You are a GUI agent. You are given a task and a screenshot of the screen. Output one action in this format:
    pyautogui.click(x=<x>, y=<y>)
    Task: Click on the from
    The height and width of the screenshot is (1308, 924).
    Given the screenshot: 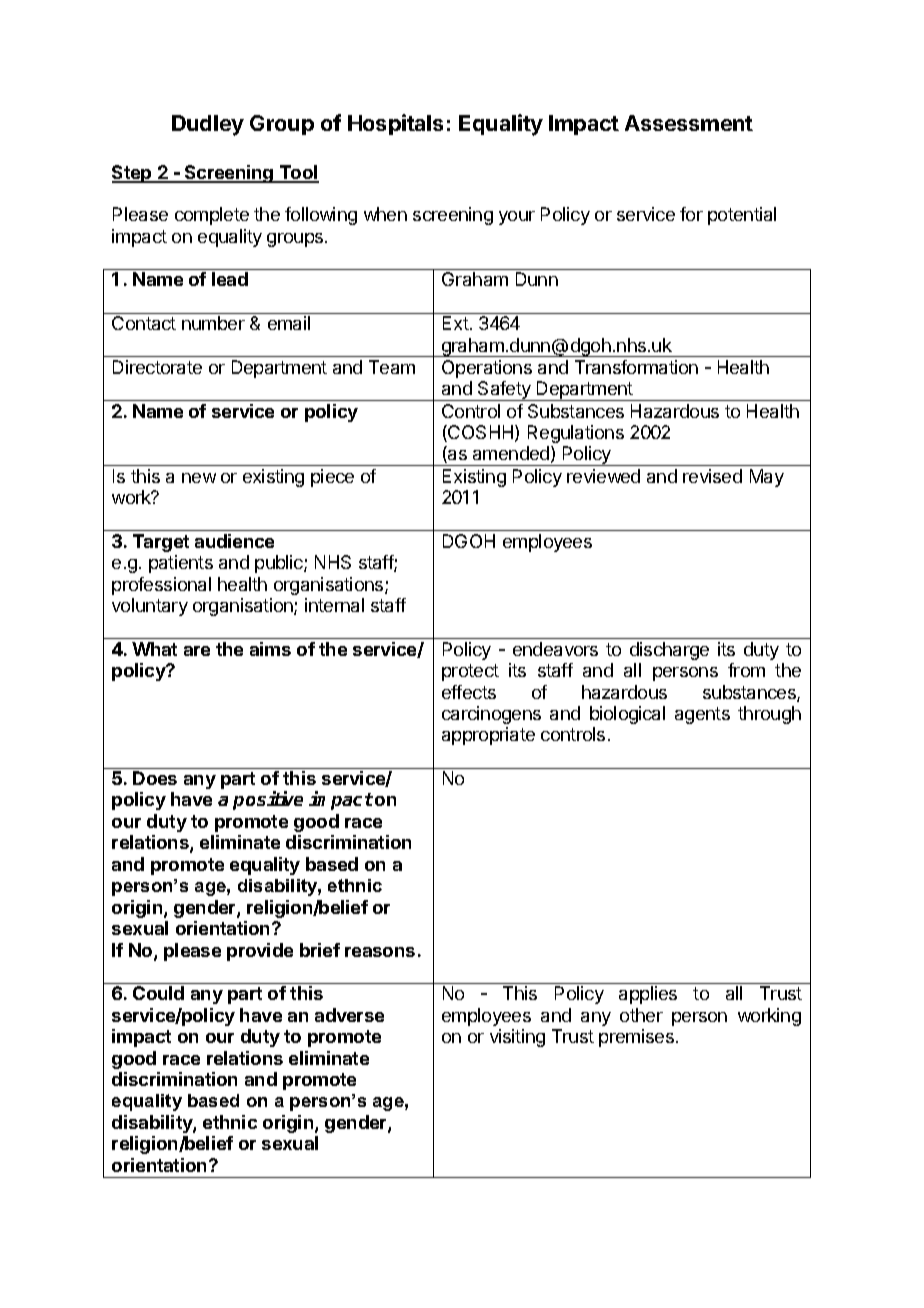 What is the action you would take?
    pyautogui.click(x=746, y=670)
